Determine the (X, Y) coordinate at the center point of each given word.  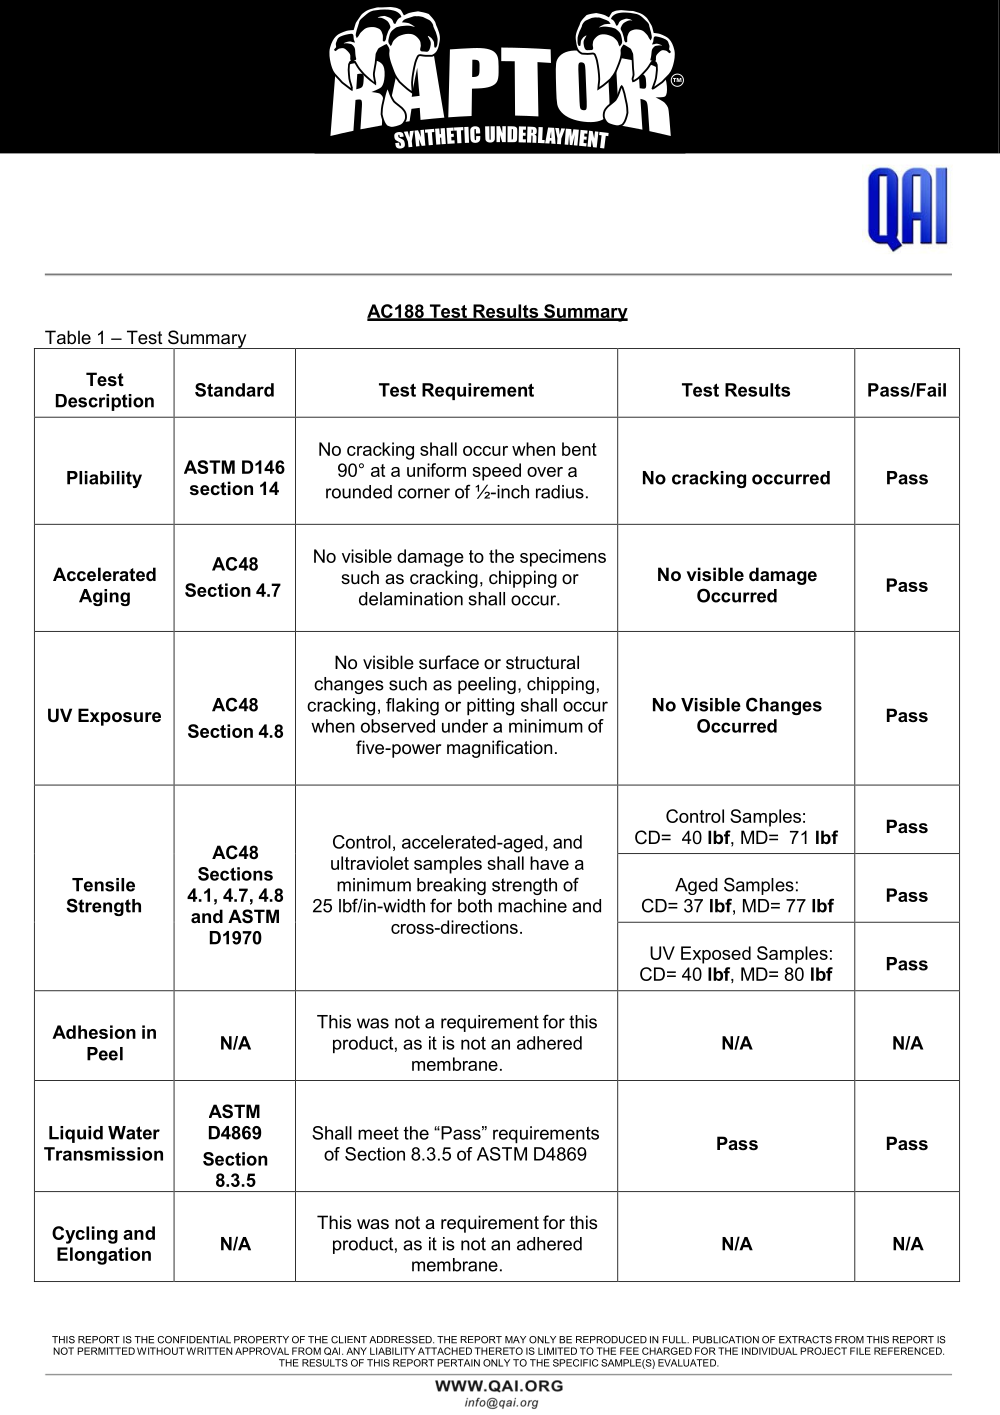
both (475, 906)
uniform (436, 470)
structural (542, 662)
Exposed (716, 955)
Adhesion (94, 1032)
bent (579, 449)
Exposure (119, 717)
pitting (490, 707)
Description (105, 402)
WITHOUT (161, 1351)
